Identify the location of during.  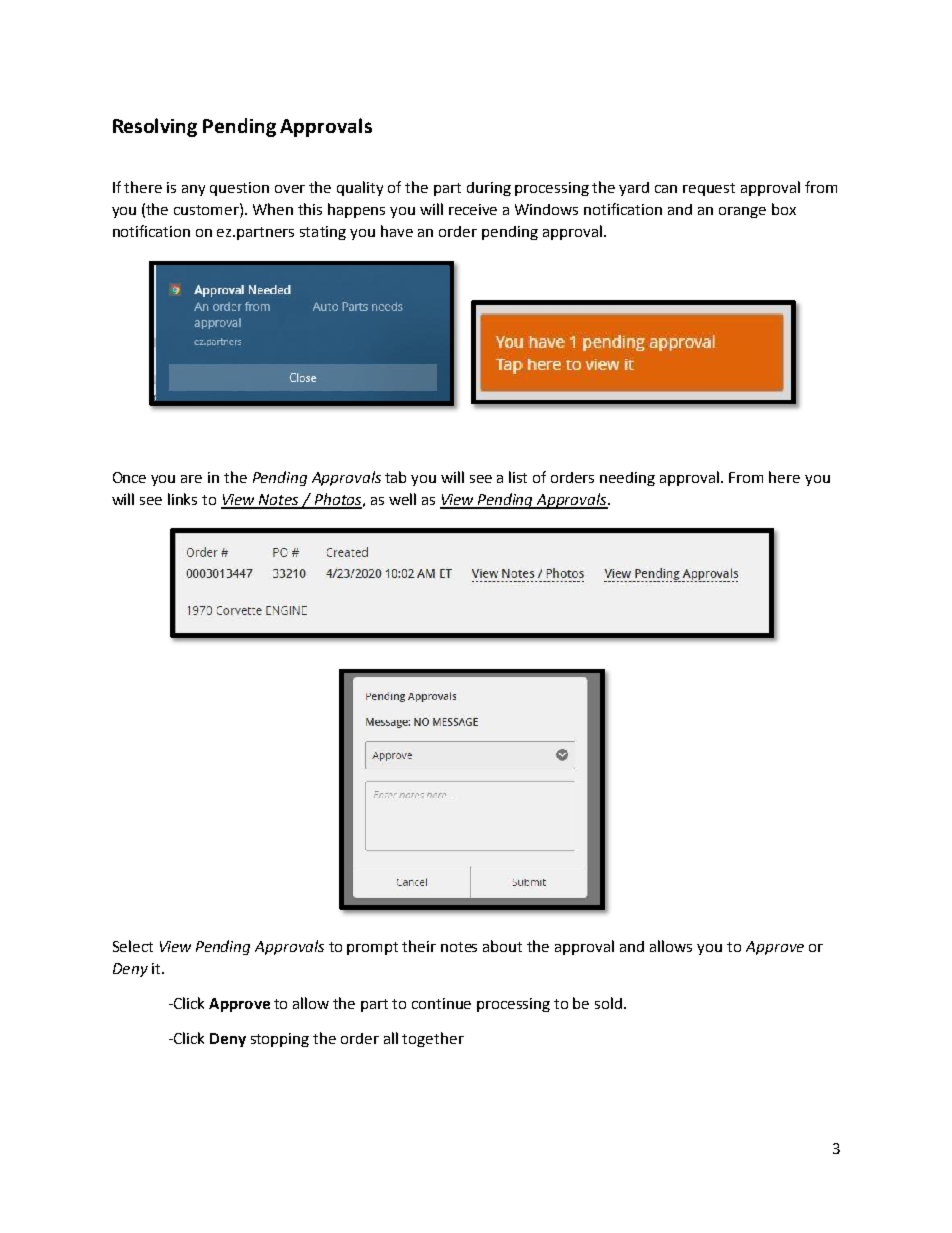
(489, 189).
